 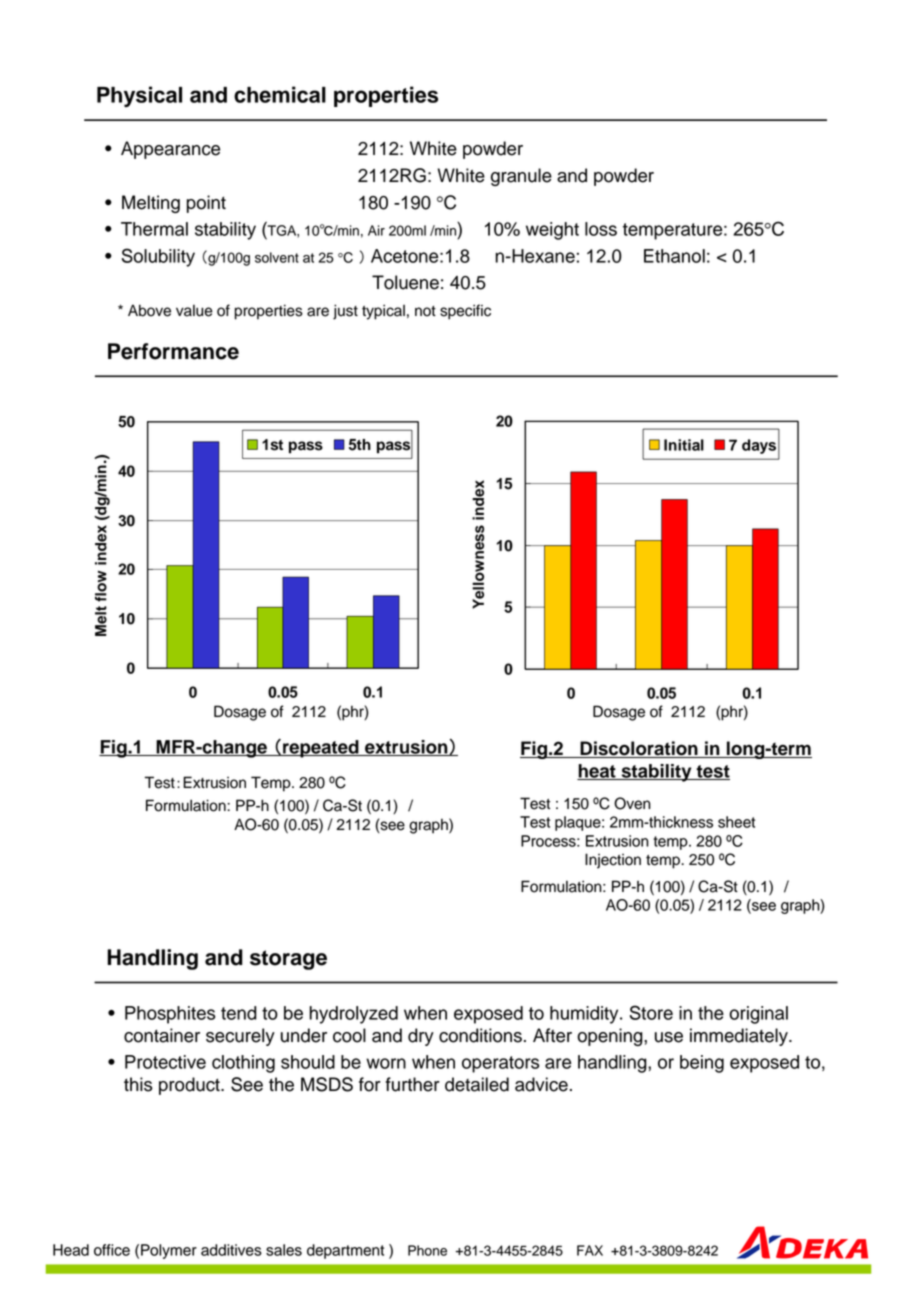 I want to click on granule, so click(x=521, y=177).
